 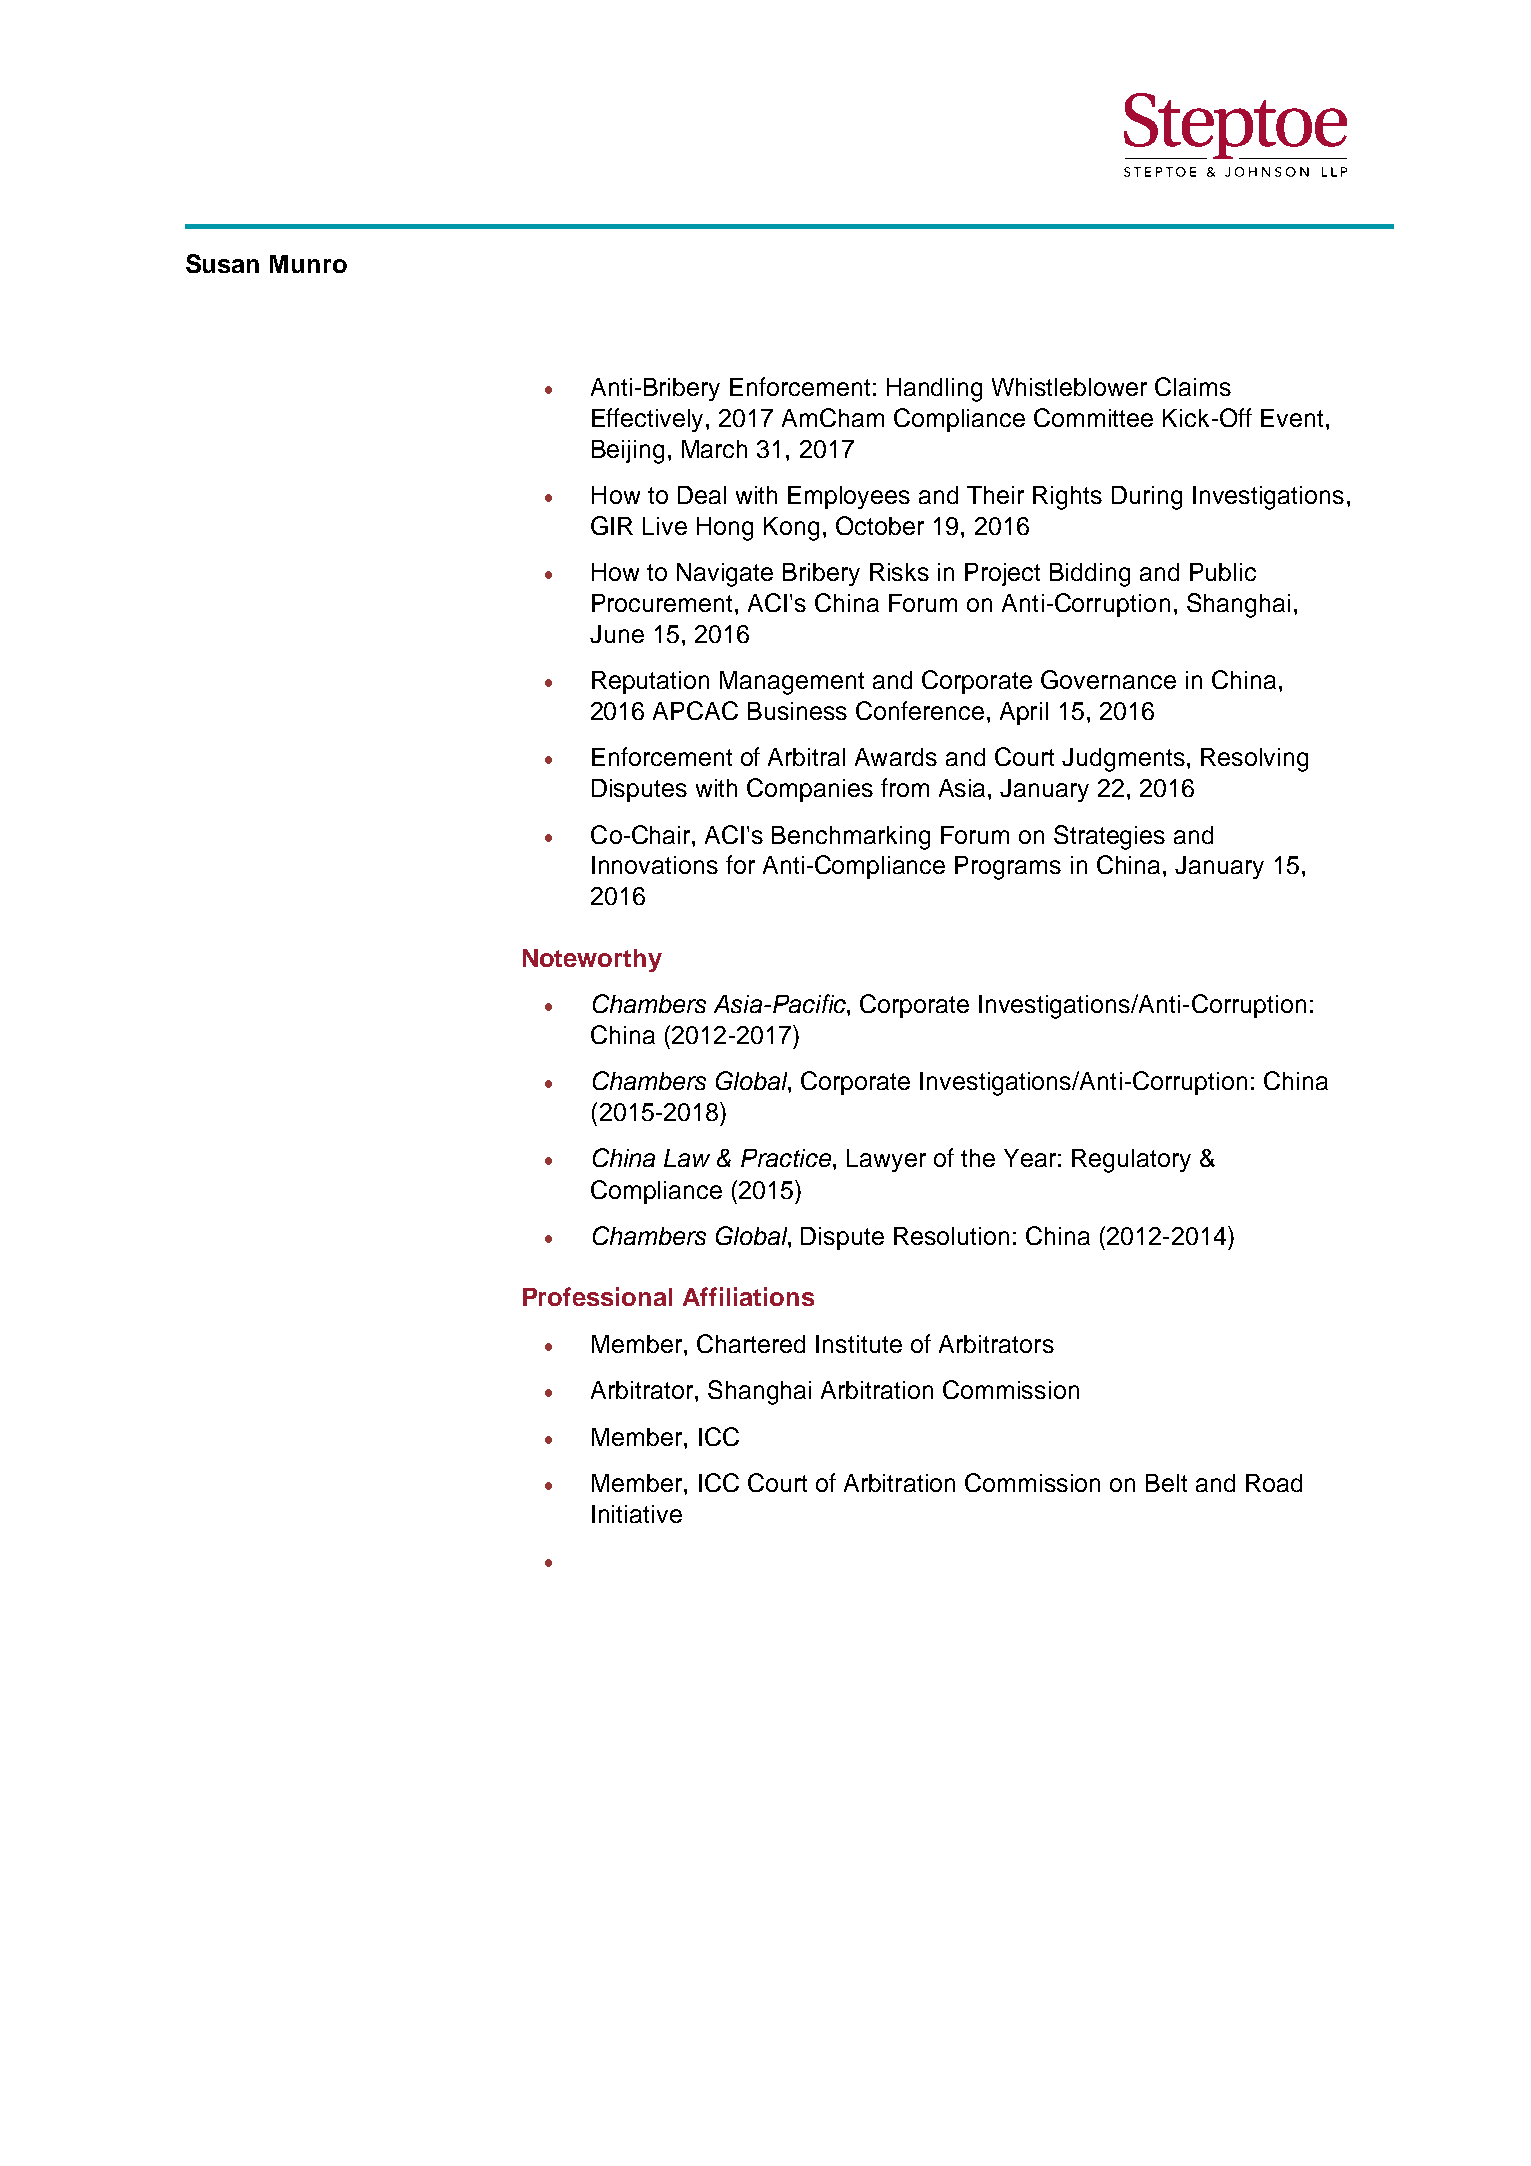 What do you see at coordinates (1193, 386) in the screenshot?
I see `Claims` at bounding box center [1193, 386].
